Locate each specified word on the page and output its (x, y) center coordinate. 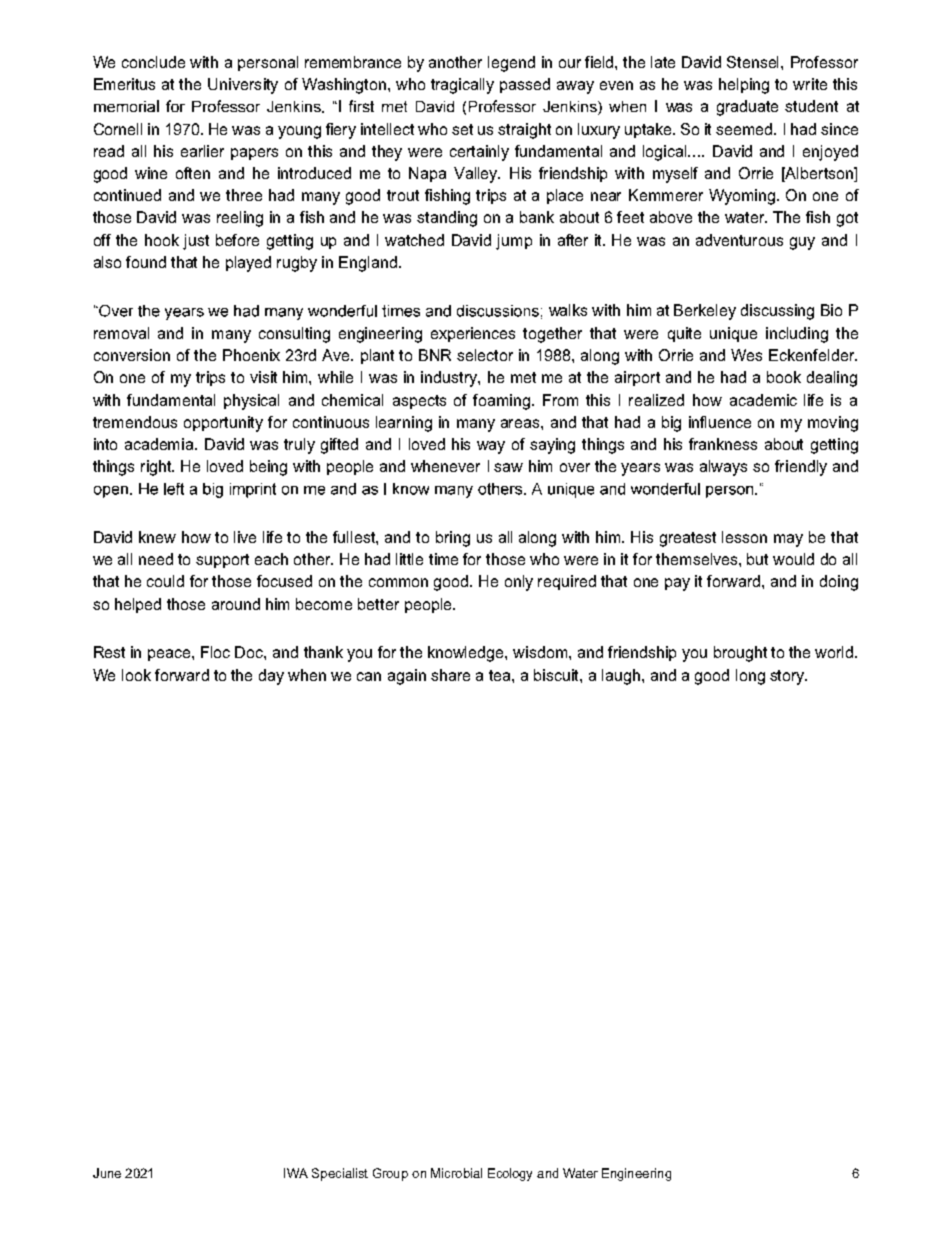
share (450, 675)
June (107, 1173)
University (243, 86)
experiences (473, 334)
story (788, 677)
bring (453, 539)
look (136, 675)
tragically (462, 86)
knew (157, 537)
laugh (622, 677)
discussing (777, 312)
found (146, 262)
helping (744, 86)
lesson (744, 537)
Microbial (456, 1173)
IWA (296, 1173)
